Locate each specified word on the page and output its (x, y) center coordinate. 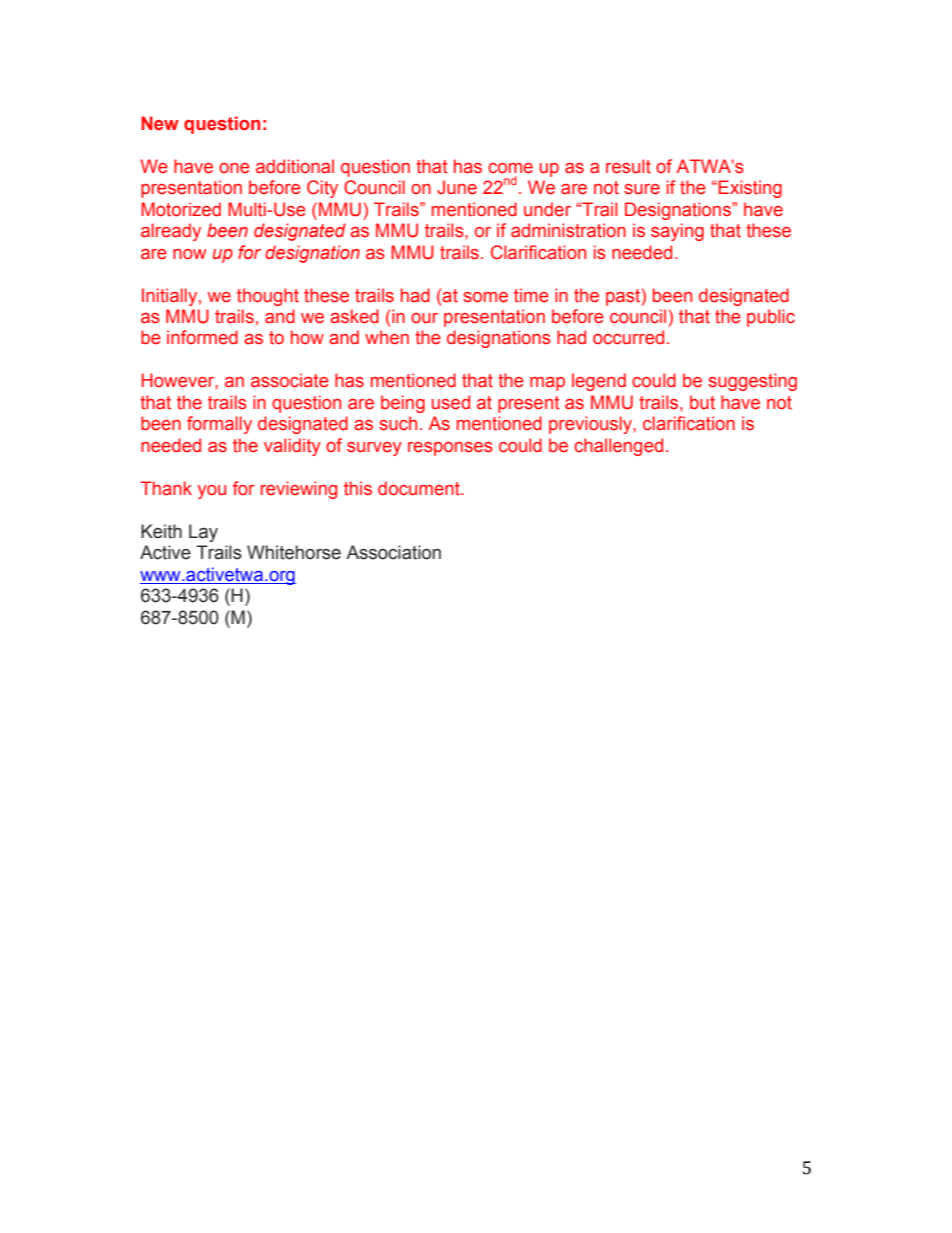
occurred (628, 337)
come (510, 168)
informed (202, 337)
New (160, 123)
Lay (203, 533)
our (424, 318)
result (628, 166)
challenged (618, 447)
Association (393, 552)
